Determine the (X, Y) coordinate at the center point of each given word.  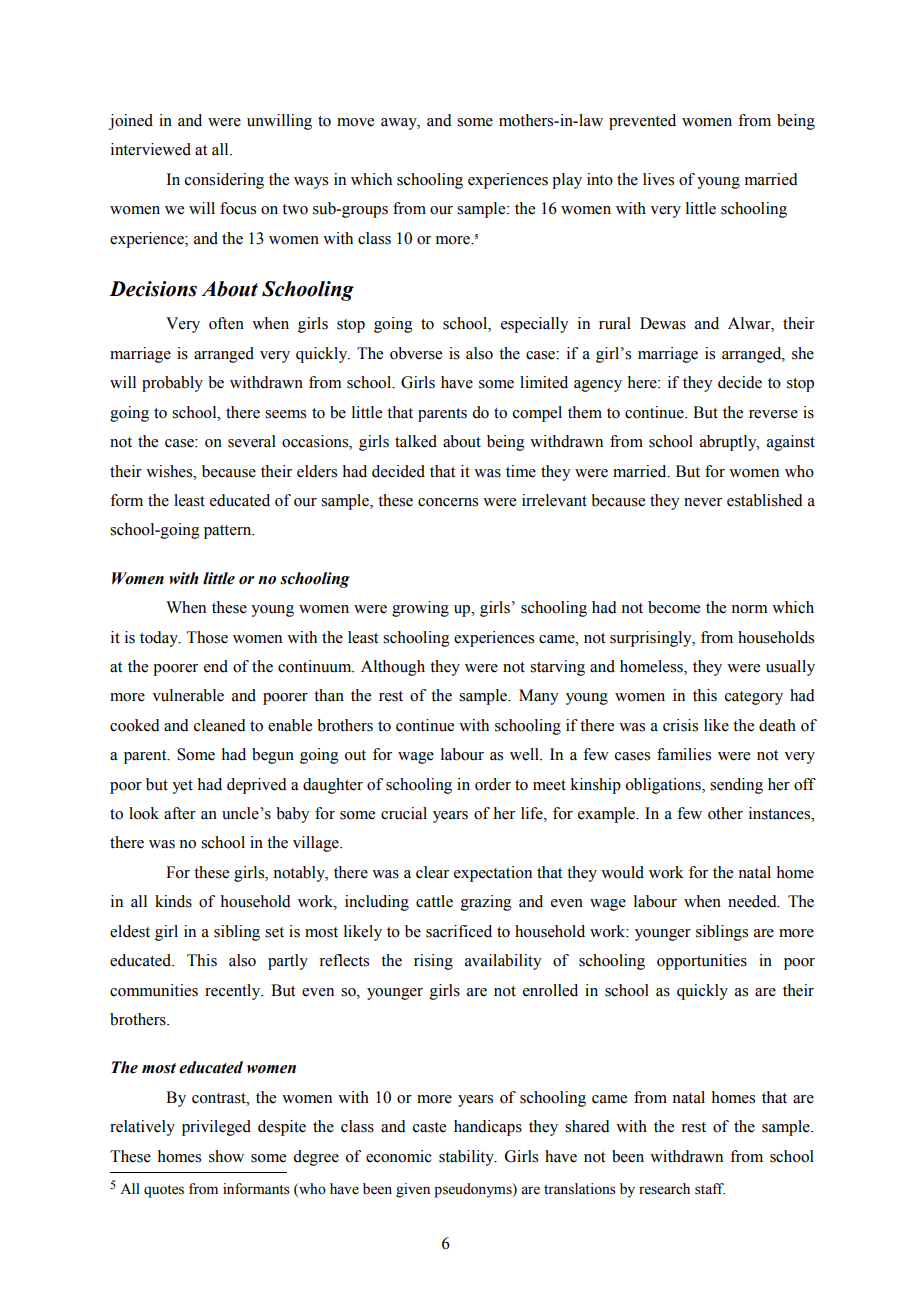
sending (736, 786)
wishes (170, 471)
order (493, 784)
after (180, 813)
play (567, 181)
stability (468, 1158)
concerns (448, 502)
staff (710, 1189)
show (226, 1156)
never (703, 502)
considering (224, 181)
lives (658, 179)
